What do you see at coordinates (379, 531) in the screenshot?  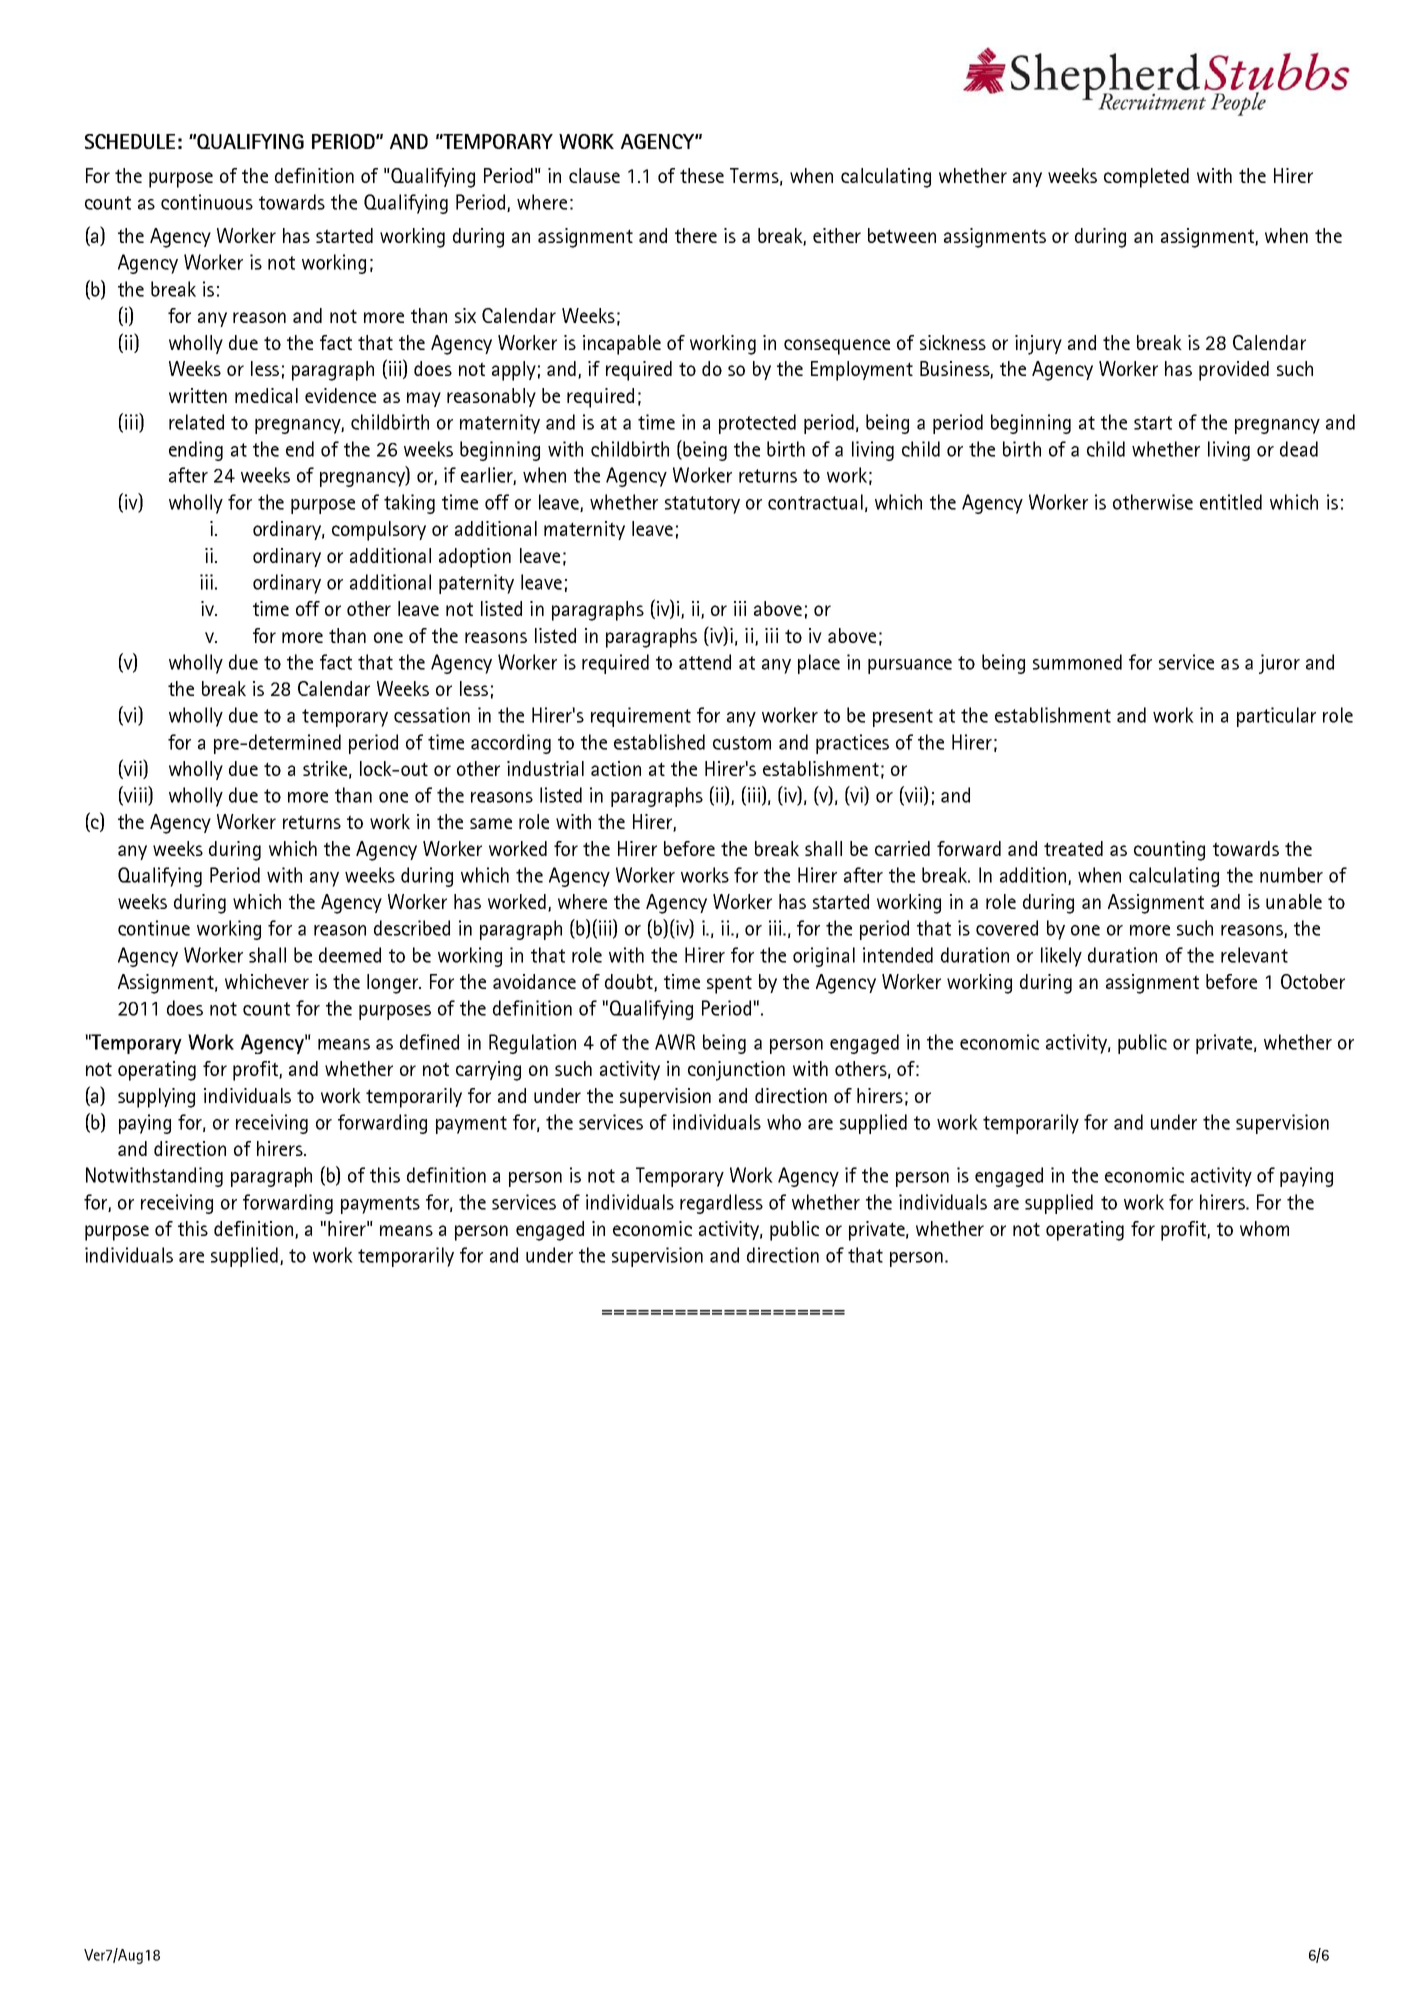 I see `compulsory` at bounding box center [379, 531].
